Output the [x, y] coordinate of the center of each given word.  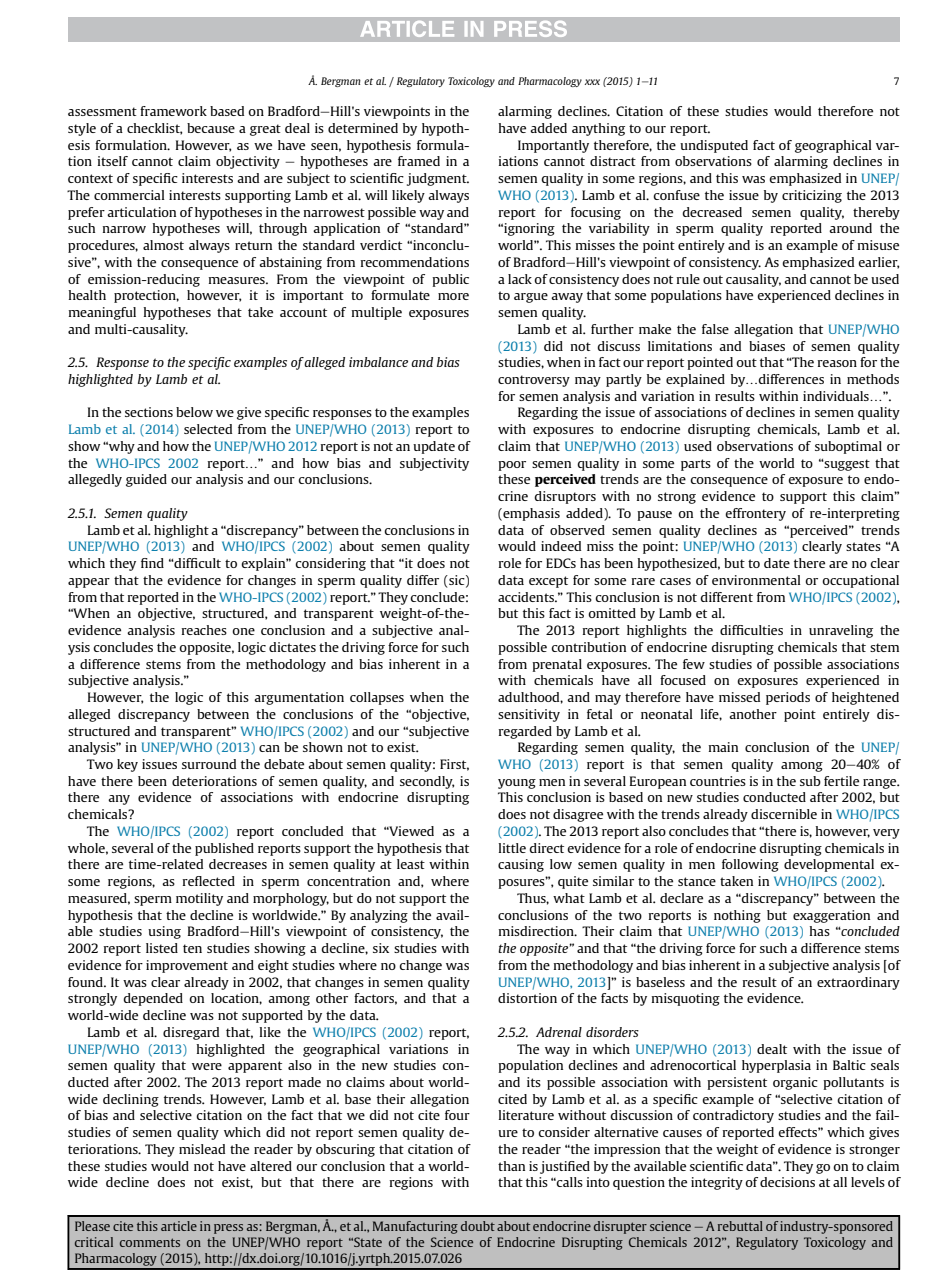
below [194, 412]
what [569, 898]
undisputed [714, 146]
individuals [837, 396]
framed [419, 161]
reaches [204, 630]
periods [788, 698]
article [179, 1226]
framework [173, 111]
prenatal [557, 665]
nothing [737, 916]
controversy [534, 381]
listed [162, 948]
